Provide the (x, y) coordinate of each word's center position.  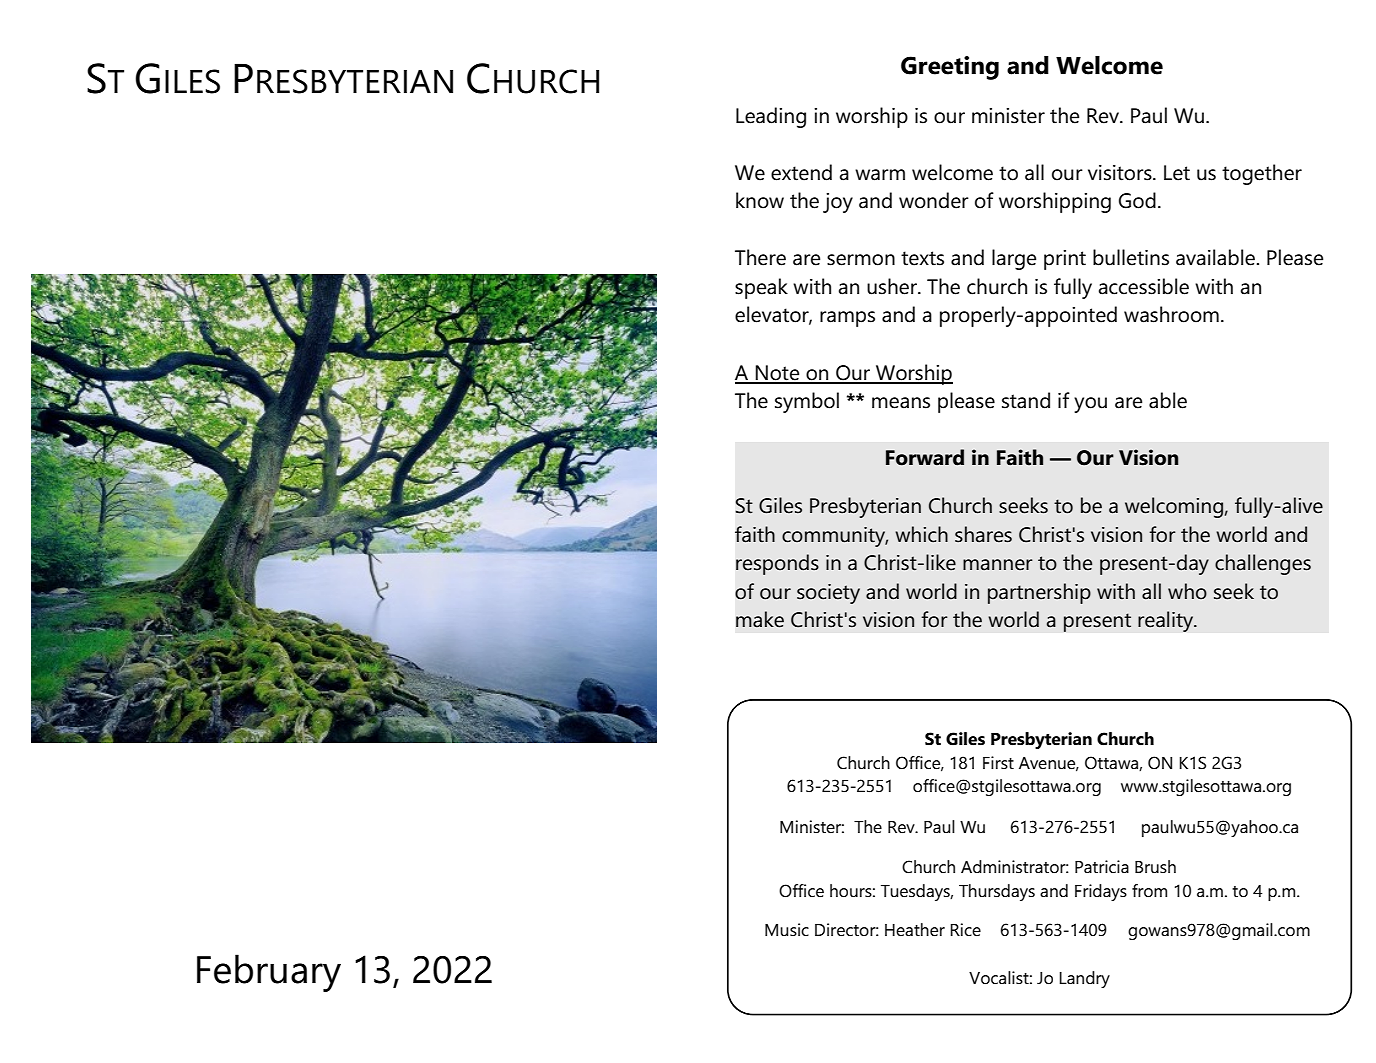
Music (787, 929)
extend (801, 172)
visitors (1121, 173)
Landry (1084, 979)
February (269, 973)
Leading (771, 117)
